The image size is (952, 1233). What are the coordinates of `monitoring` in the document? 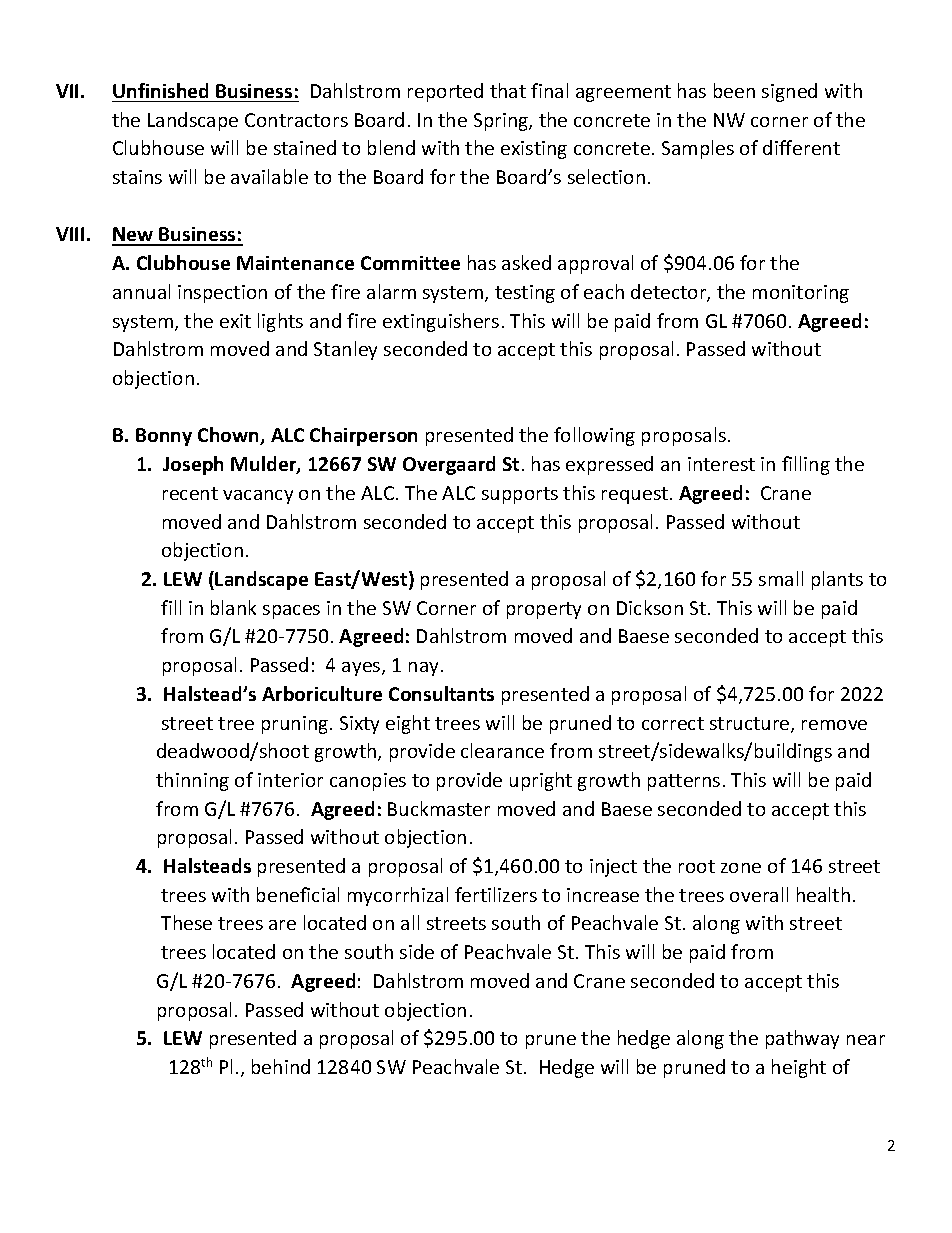 It's located at (801, 294).
